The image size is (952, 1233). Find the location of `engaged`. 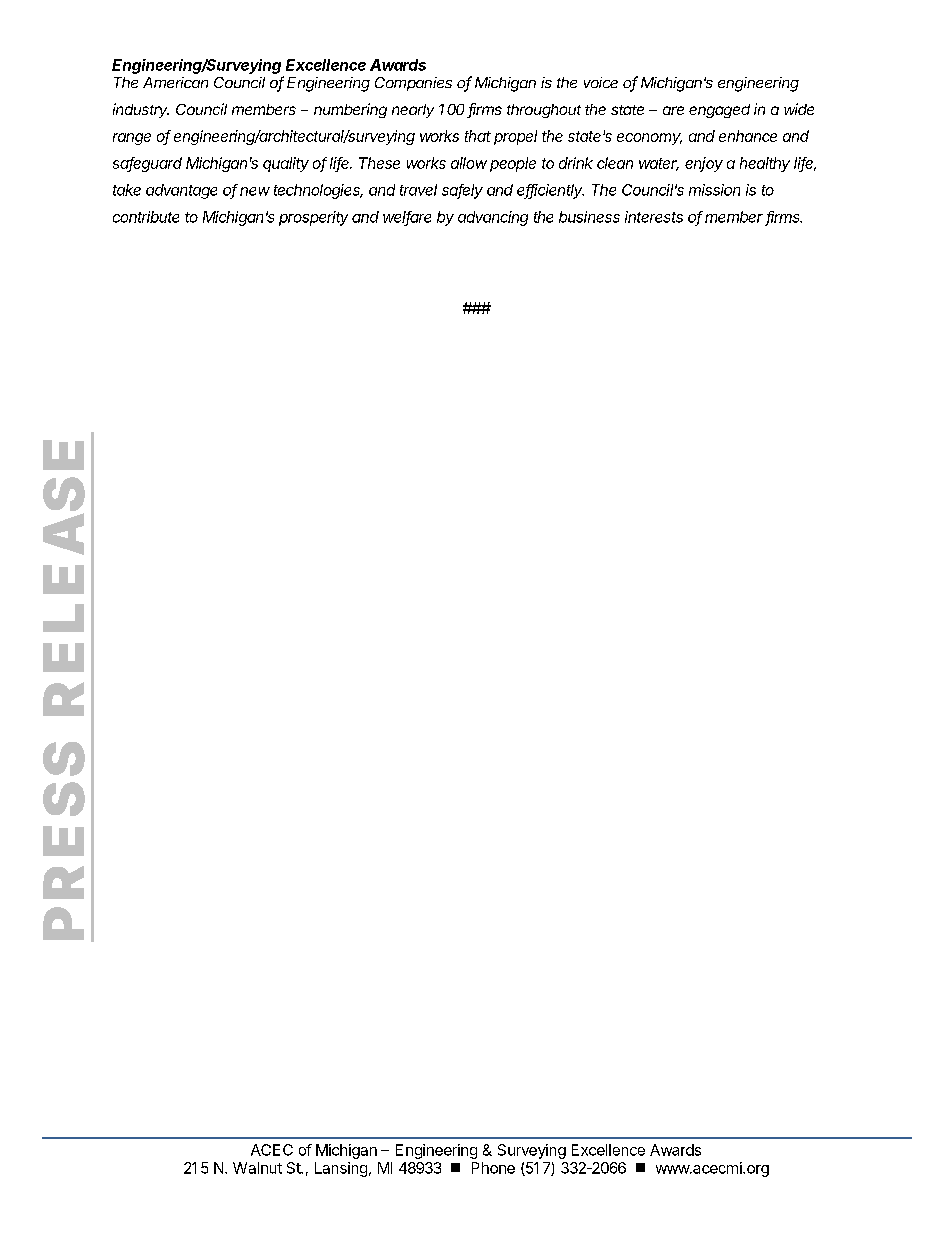

engaged is located at coordinates (719, 111).
